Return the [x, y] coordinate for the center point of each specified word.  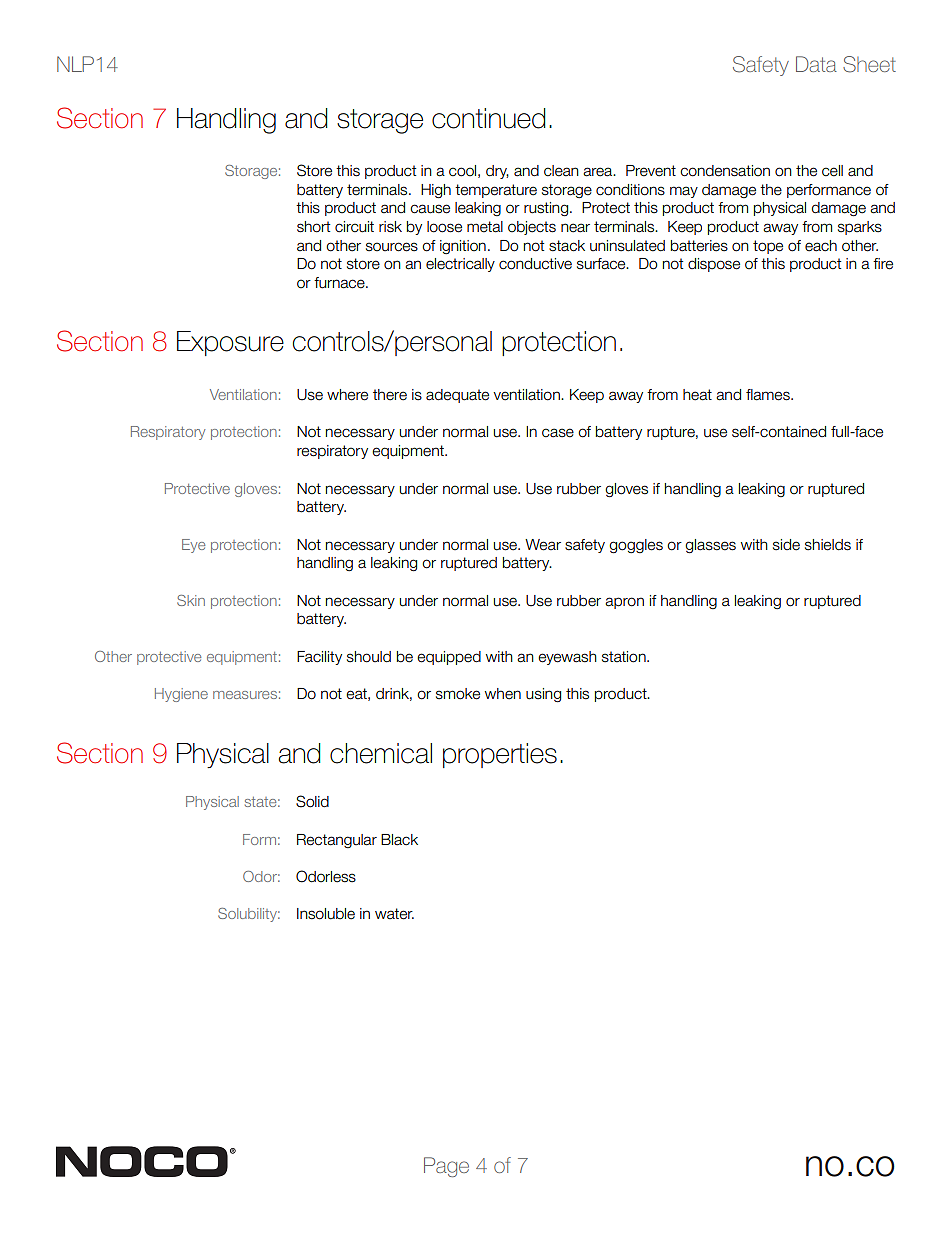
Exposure [230, 343]
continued [489, 118]
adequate [457, 396]
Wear [543, 545]
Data [816, 64]
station [625, 657]
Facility [319, 658]
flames [769, 395]
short [313, 227]
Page [446, 1167]
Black [399, 840]
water [394, 914]
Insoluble [326, 914]
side [786, 545]
